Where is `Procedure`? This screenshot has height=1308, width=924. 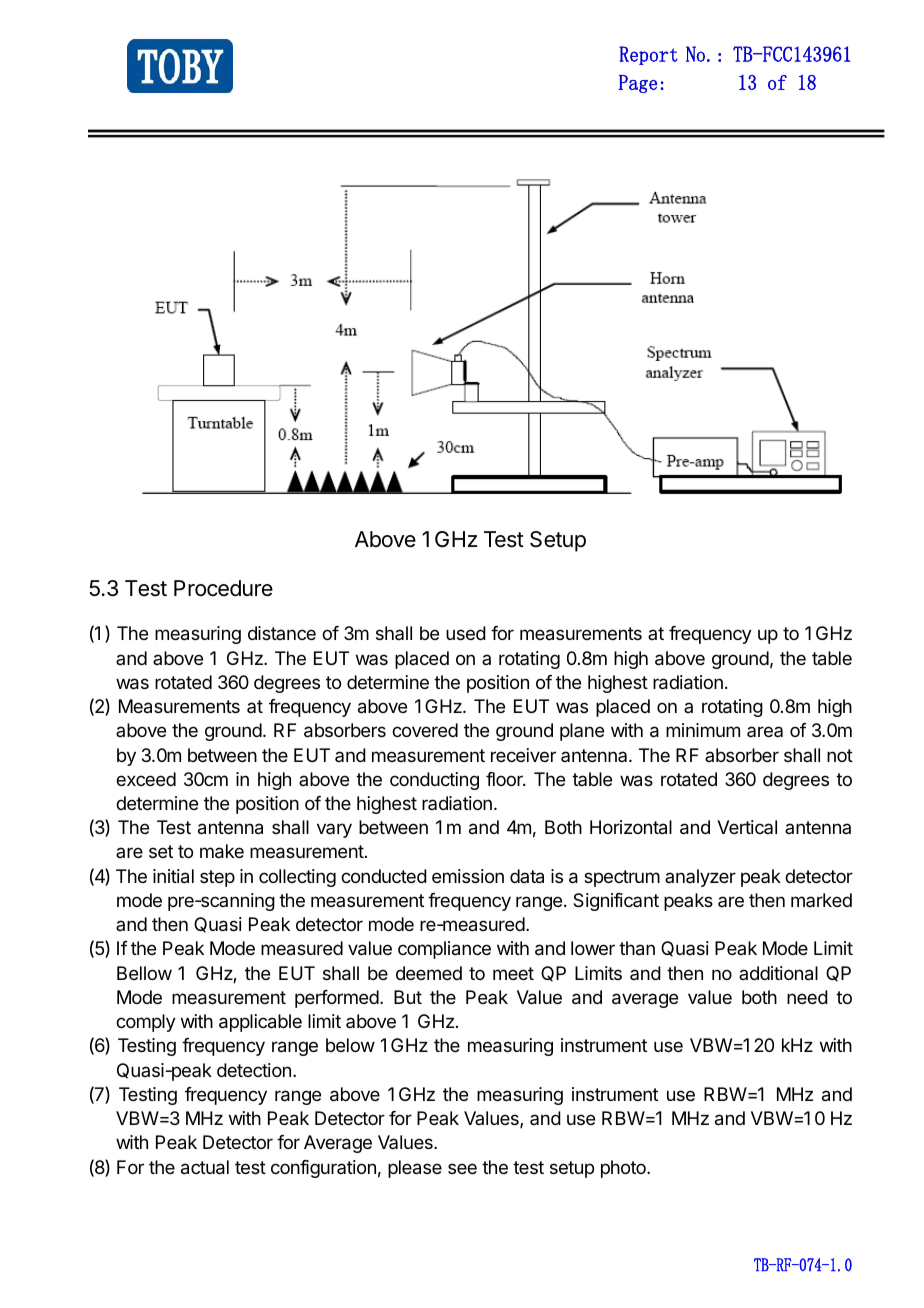 Procedure is located at coordinates (223, 588).
